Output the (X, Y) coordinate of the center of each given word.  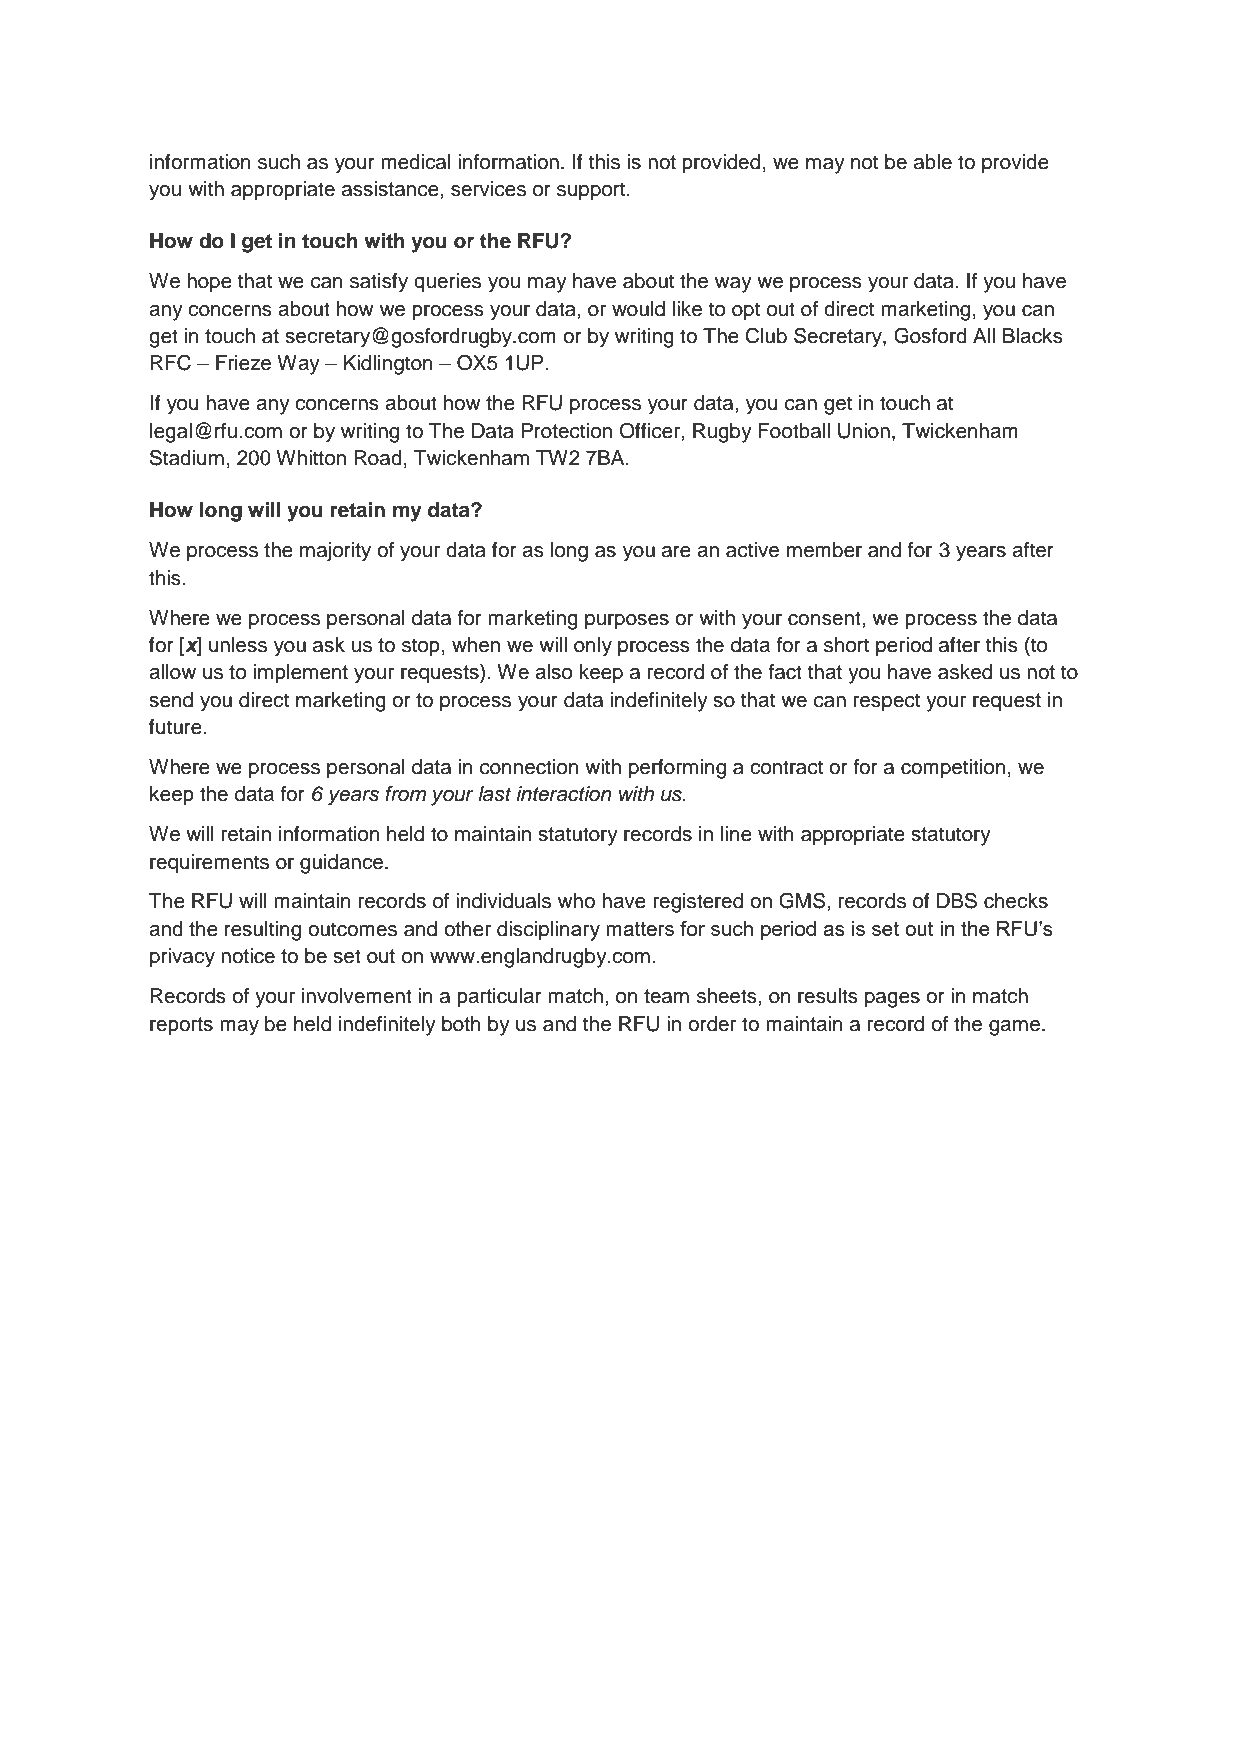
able (933, 162)
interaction (564, 794)
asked (965, 672)
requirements (209, 864)
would (638, 309)
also (553, 672)
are (676, 552)
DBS (957, 900)
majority (335, 552)
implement (301, 674)
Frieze (243, 363)
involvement (357, 996)
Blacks (1033, 336)
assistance (391, 189)
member (824, 550)
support (592, 191)
